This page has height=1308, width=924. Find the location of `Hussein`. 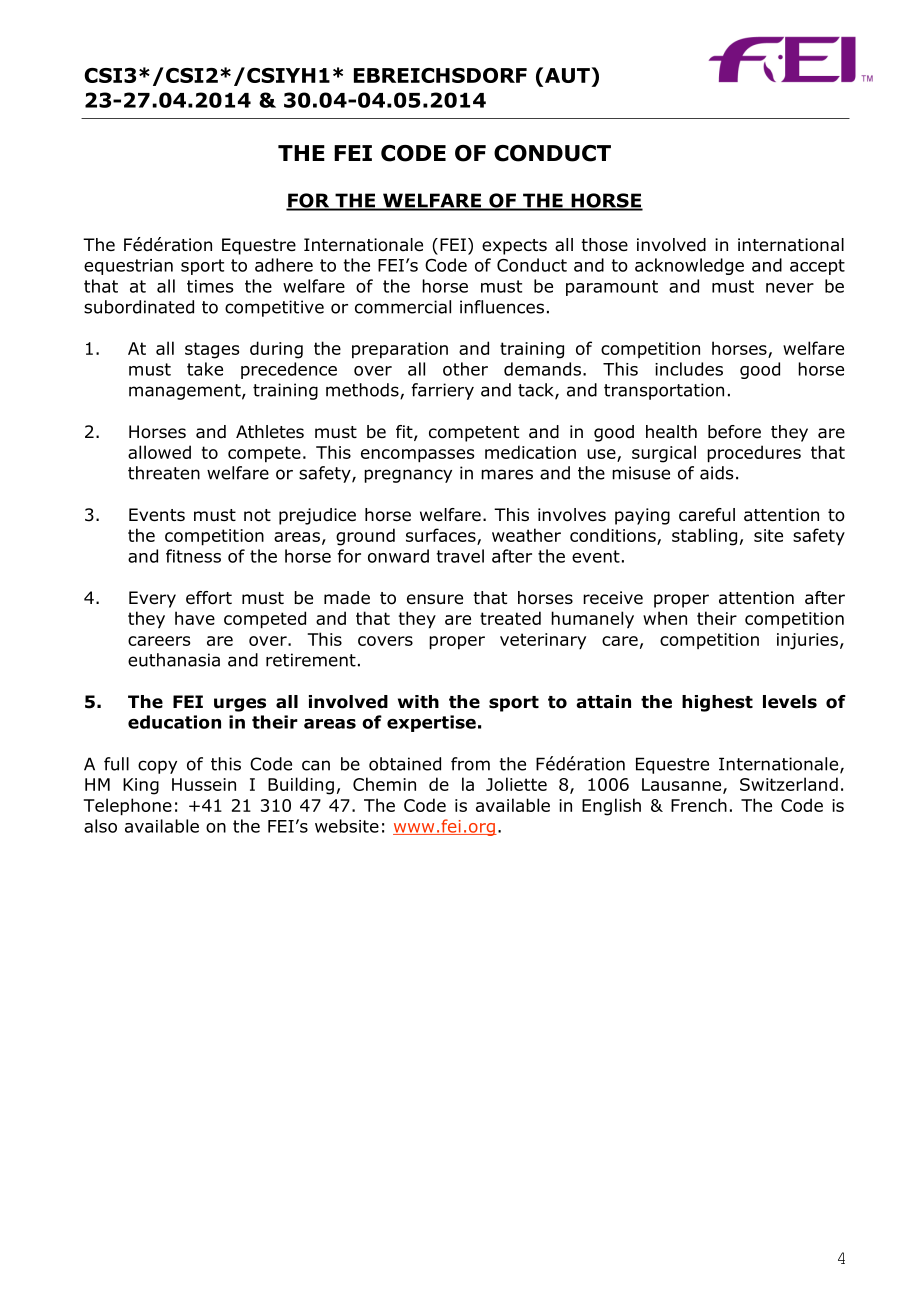

Hussein is located at coordinates (204, 784).
